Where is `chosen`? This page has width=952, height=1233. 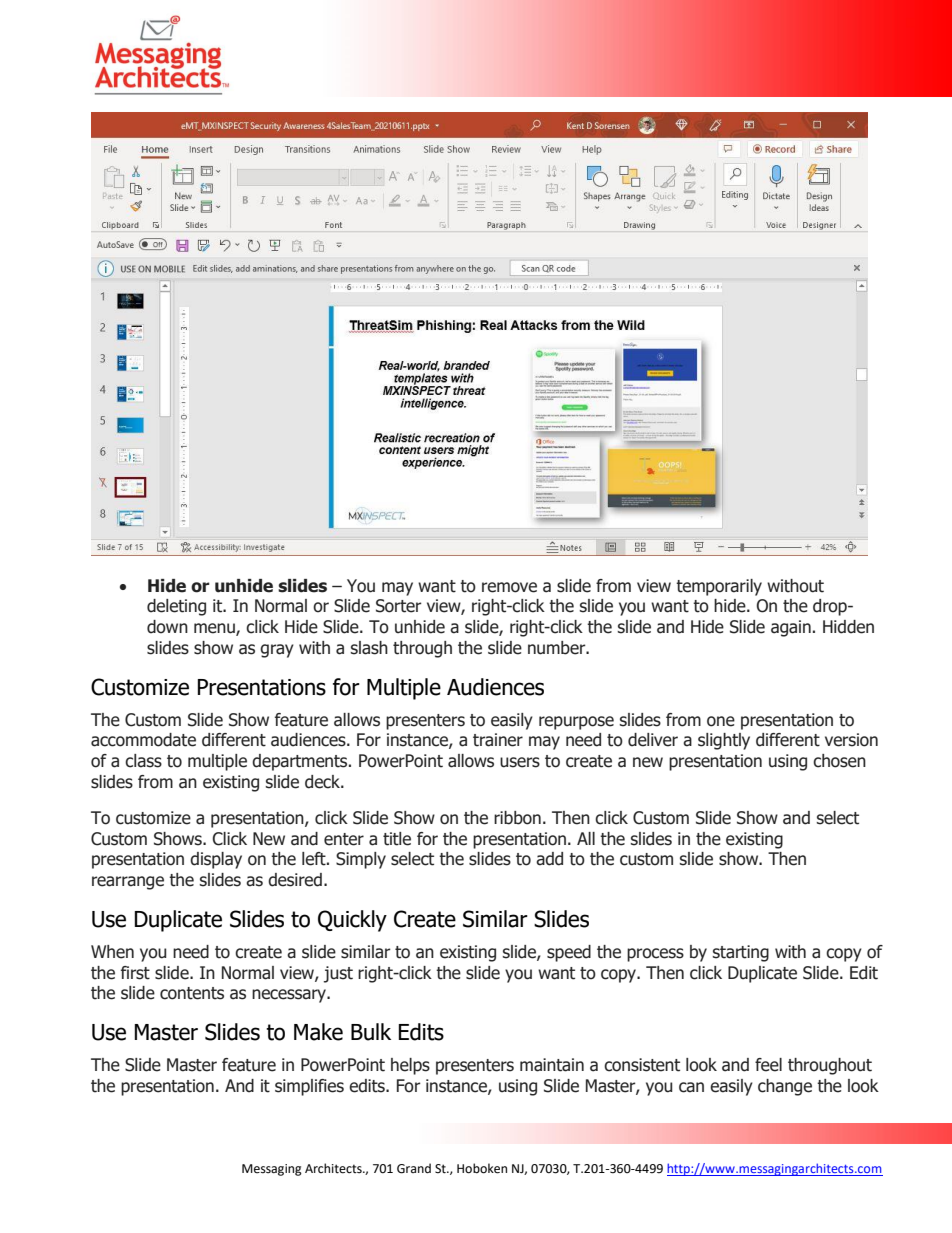
chosen is located at coordinates (839, 761).
